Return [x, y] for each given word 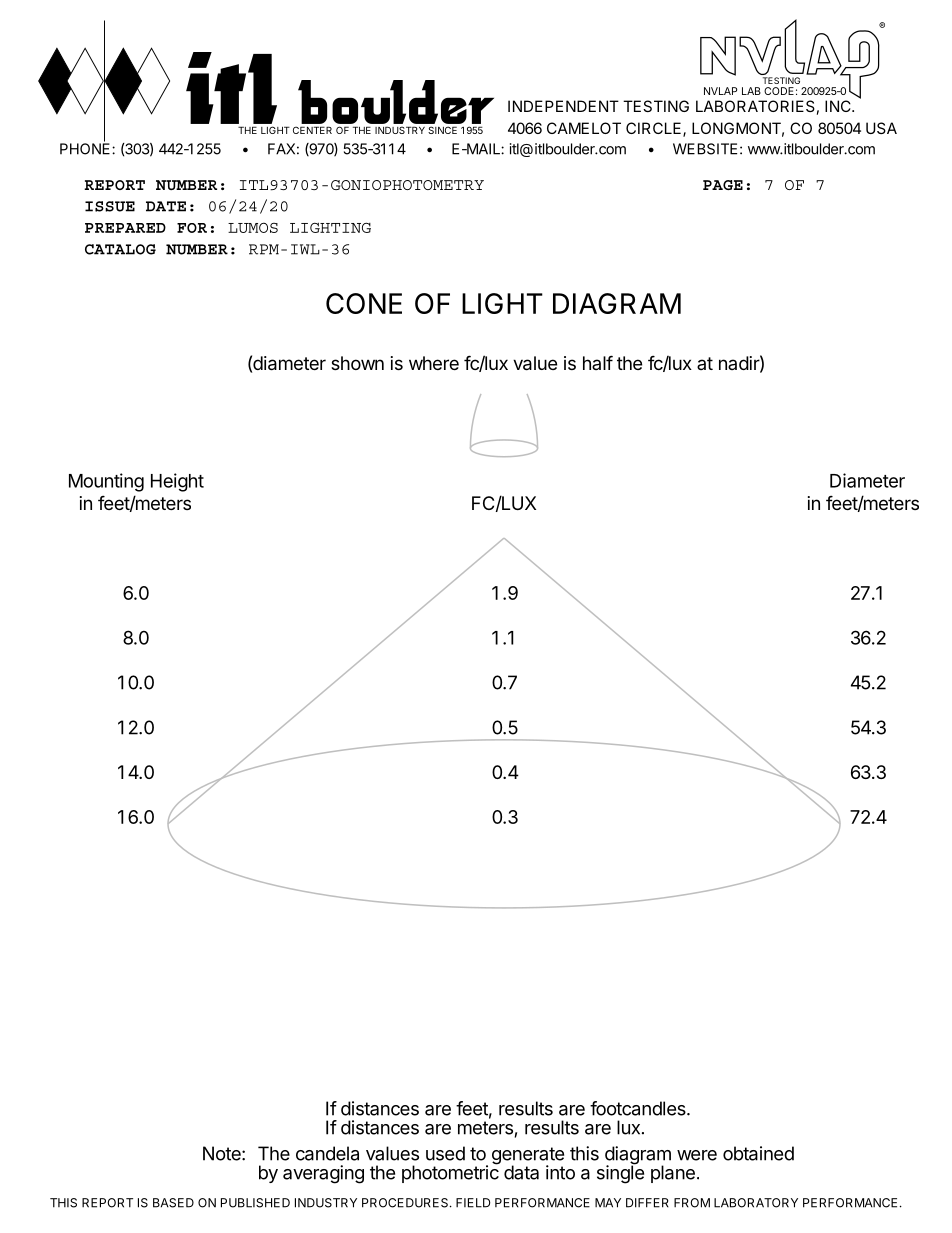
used [445, 1153]
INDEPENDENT [563, 106]
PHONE [86, 148]
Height [177, 482]
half [598, 362]
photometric [451, 1173]
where [434, 363]
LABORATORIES [755, 106]
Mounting [106, 482]
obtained [758, 1153]
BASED [173, 1203]
